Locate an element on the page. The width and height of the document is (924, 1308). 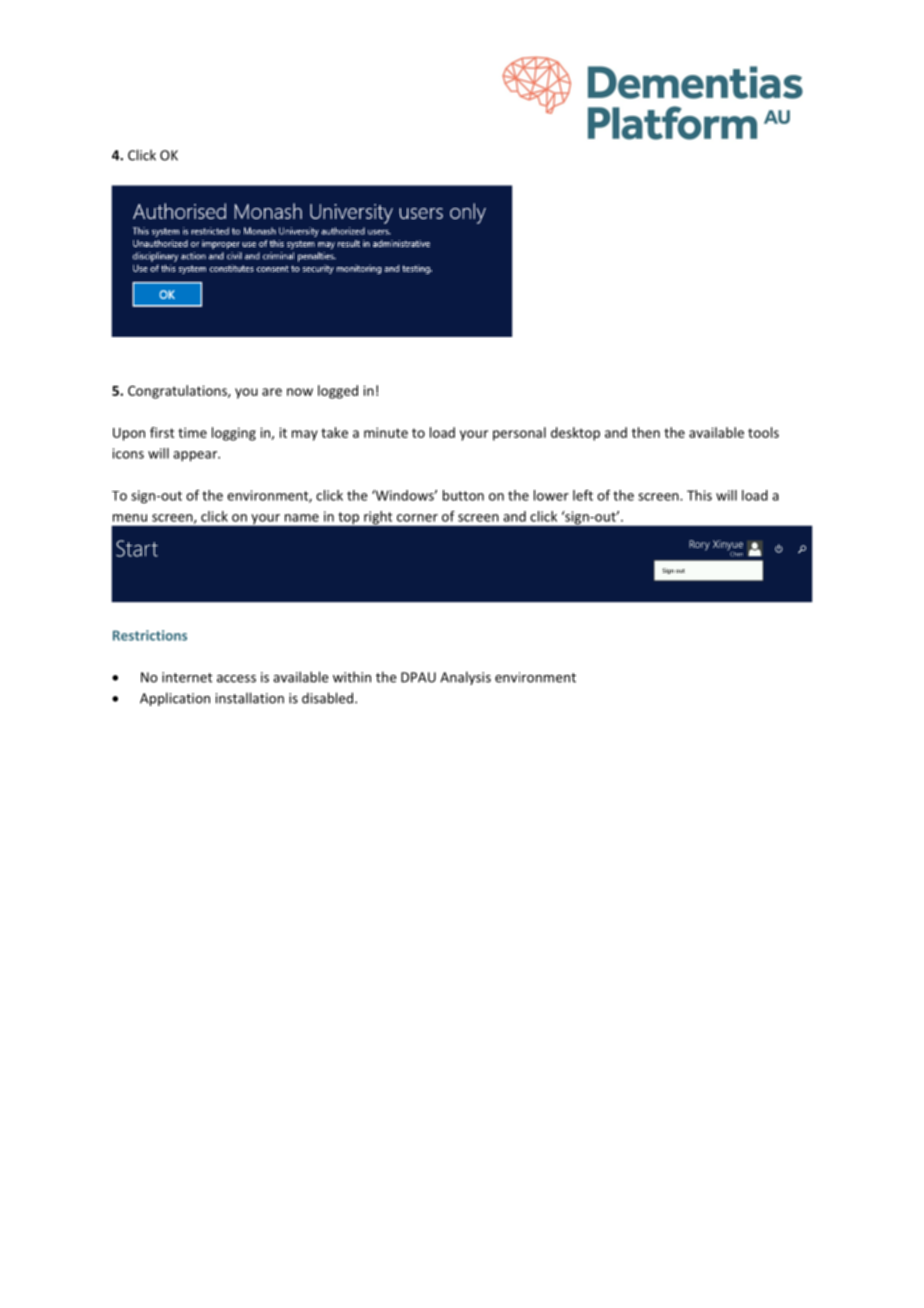
Application is located at coordinates (175, 699).
